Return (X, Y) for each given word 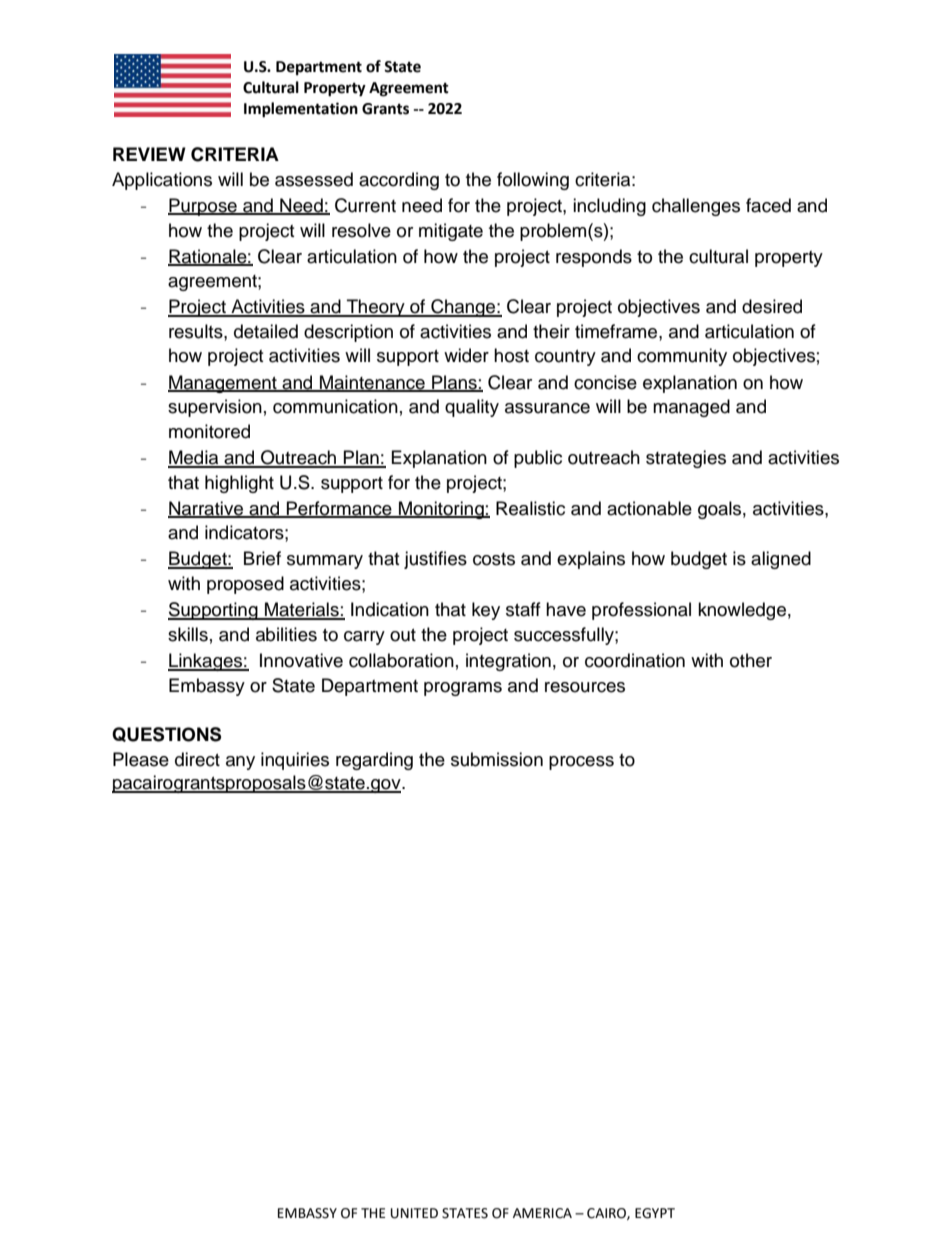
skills (188, 634)
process (581, 763)
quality (472, 408)
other (751, 660)
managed (691, 408)
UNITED (414, 1213)
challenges (696, 207)
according (399, 181)
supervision (215, 408)
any (240, 763)
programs (463, 689)
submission (497, 759)
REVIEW (149, 154)
